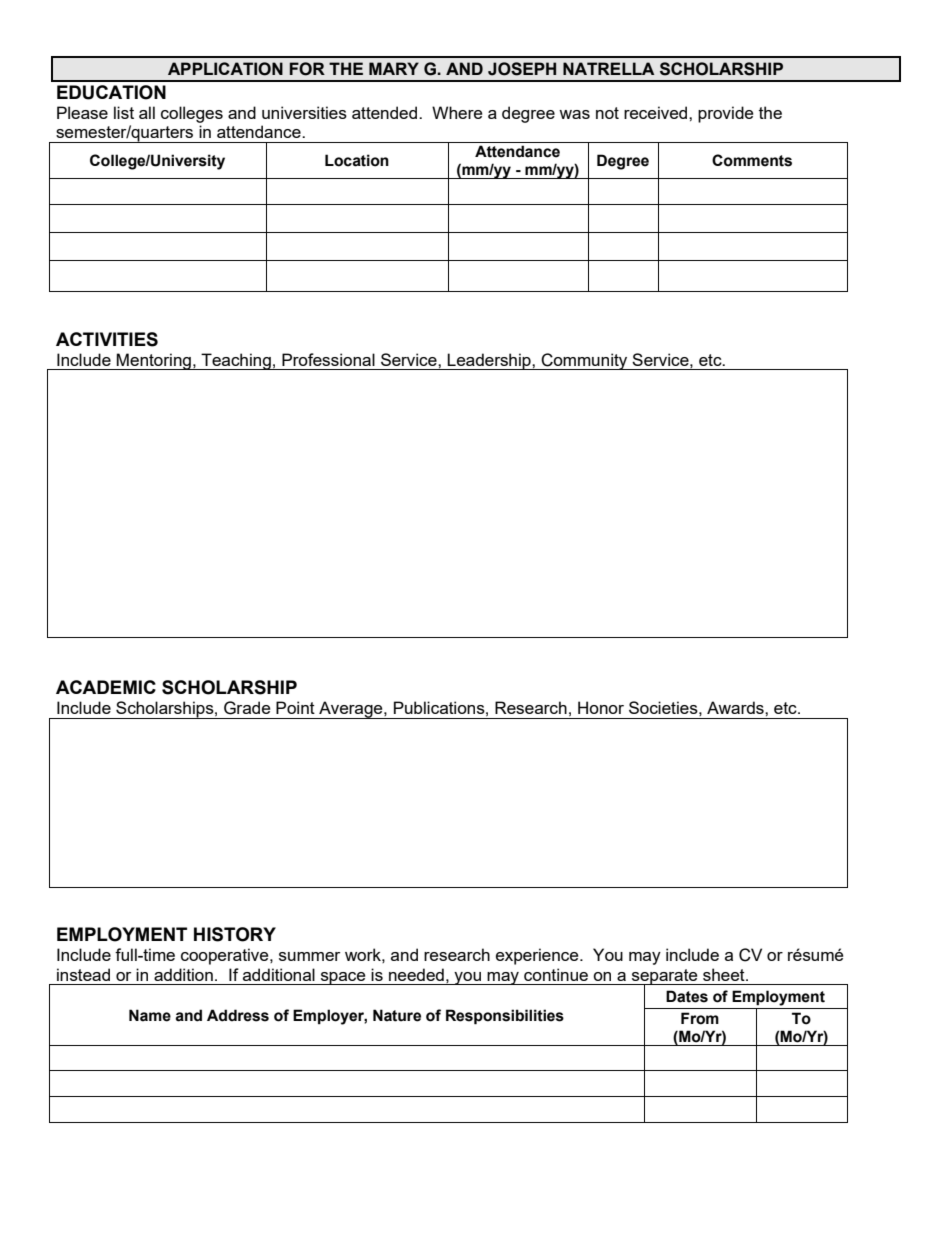 The image size is (952, 1233). Describe the element at coordinates (584, 361) in the screenshot. I see `Community` at that location.
